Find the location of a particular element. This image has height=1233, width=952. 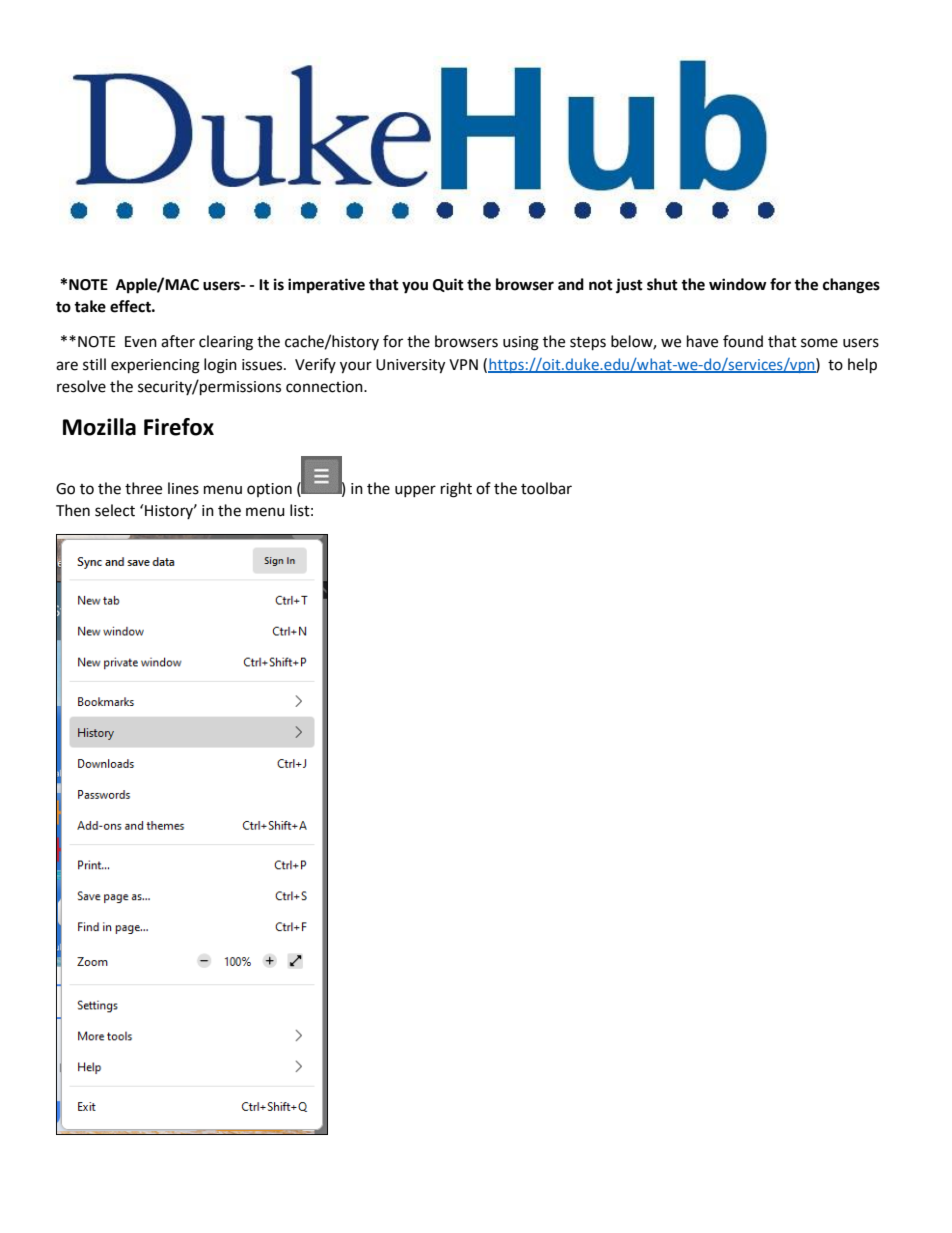

select is located at coordinates (115, 510).
